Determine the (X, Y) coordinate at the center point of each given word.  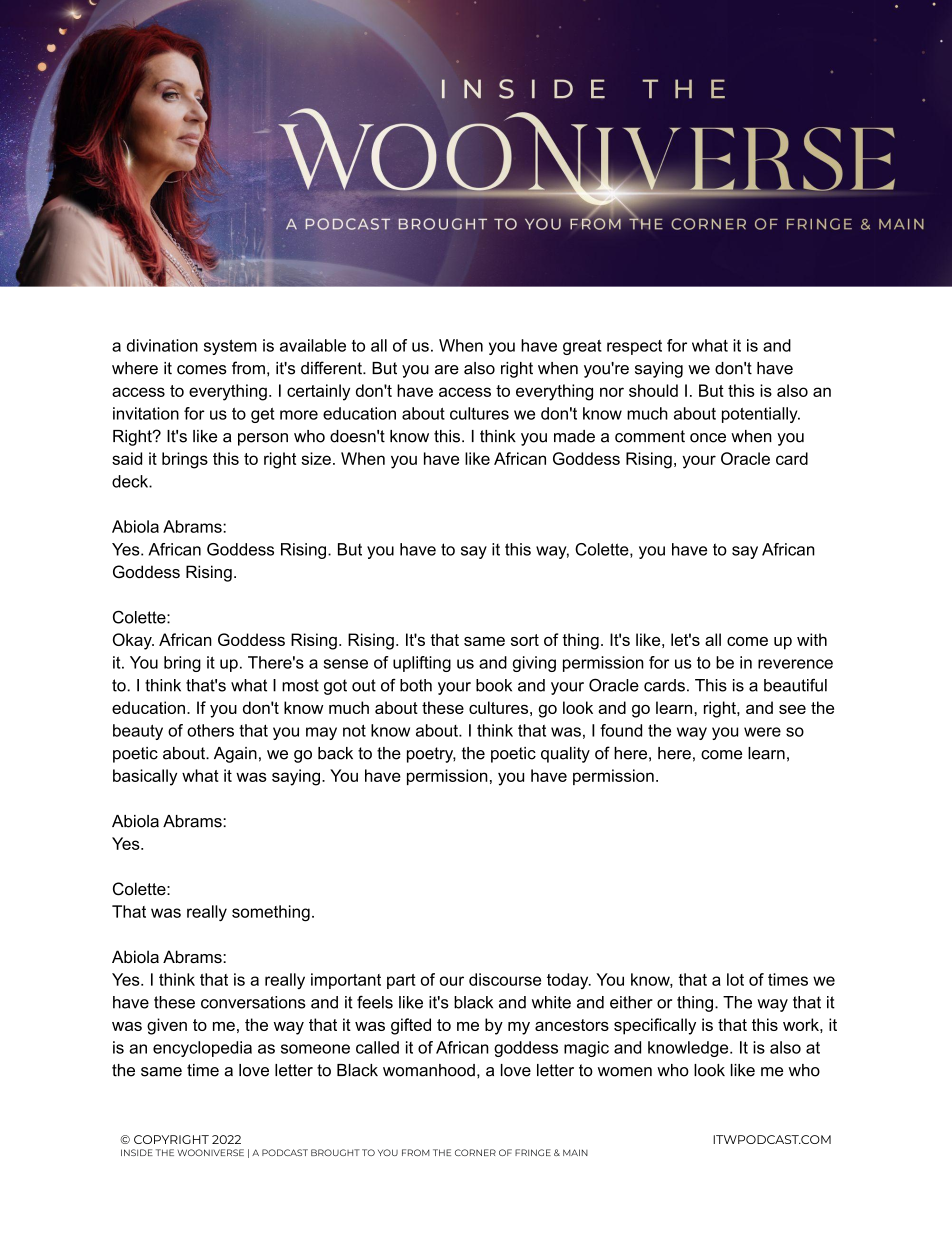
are (447, 370)
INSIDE (137, 1152)
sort (525, 640)
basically (145, 777)
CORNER (475, 1152)
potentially (761, 415)
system (230, 347)
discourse (505, 979)
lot (735, 979)
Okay (133, 641)
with (812, 639)
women (625, 1072)
